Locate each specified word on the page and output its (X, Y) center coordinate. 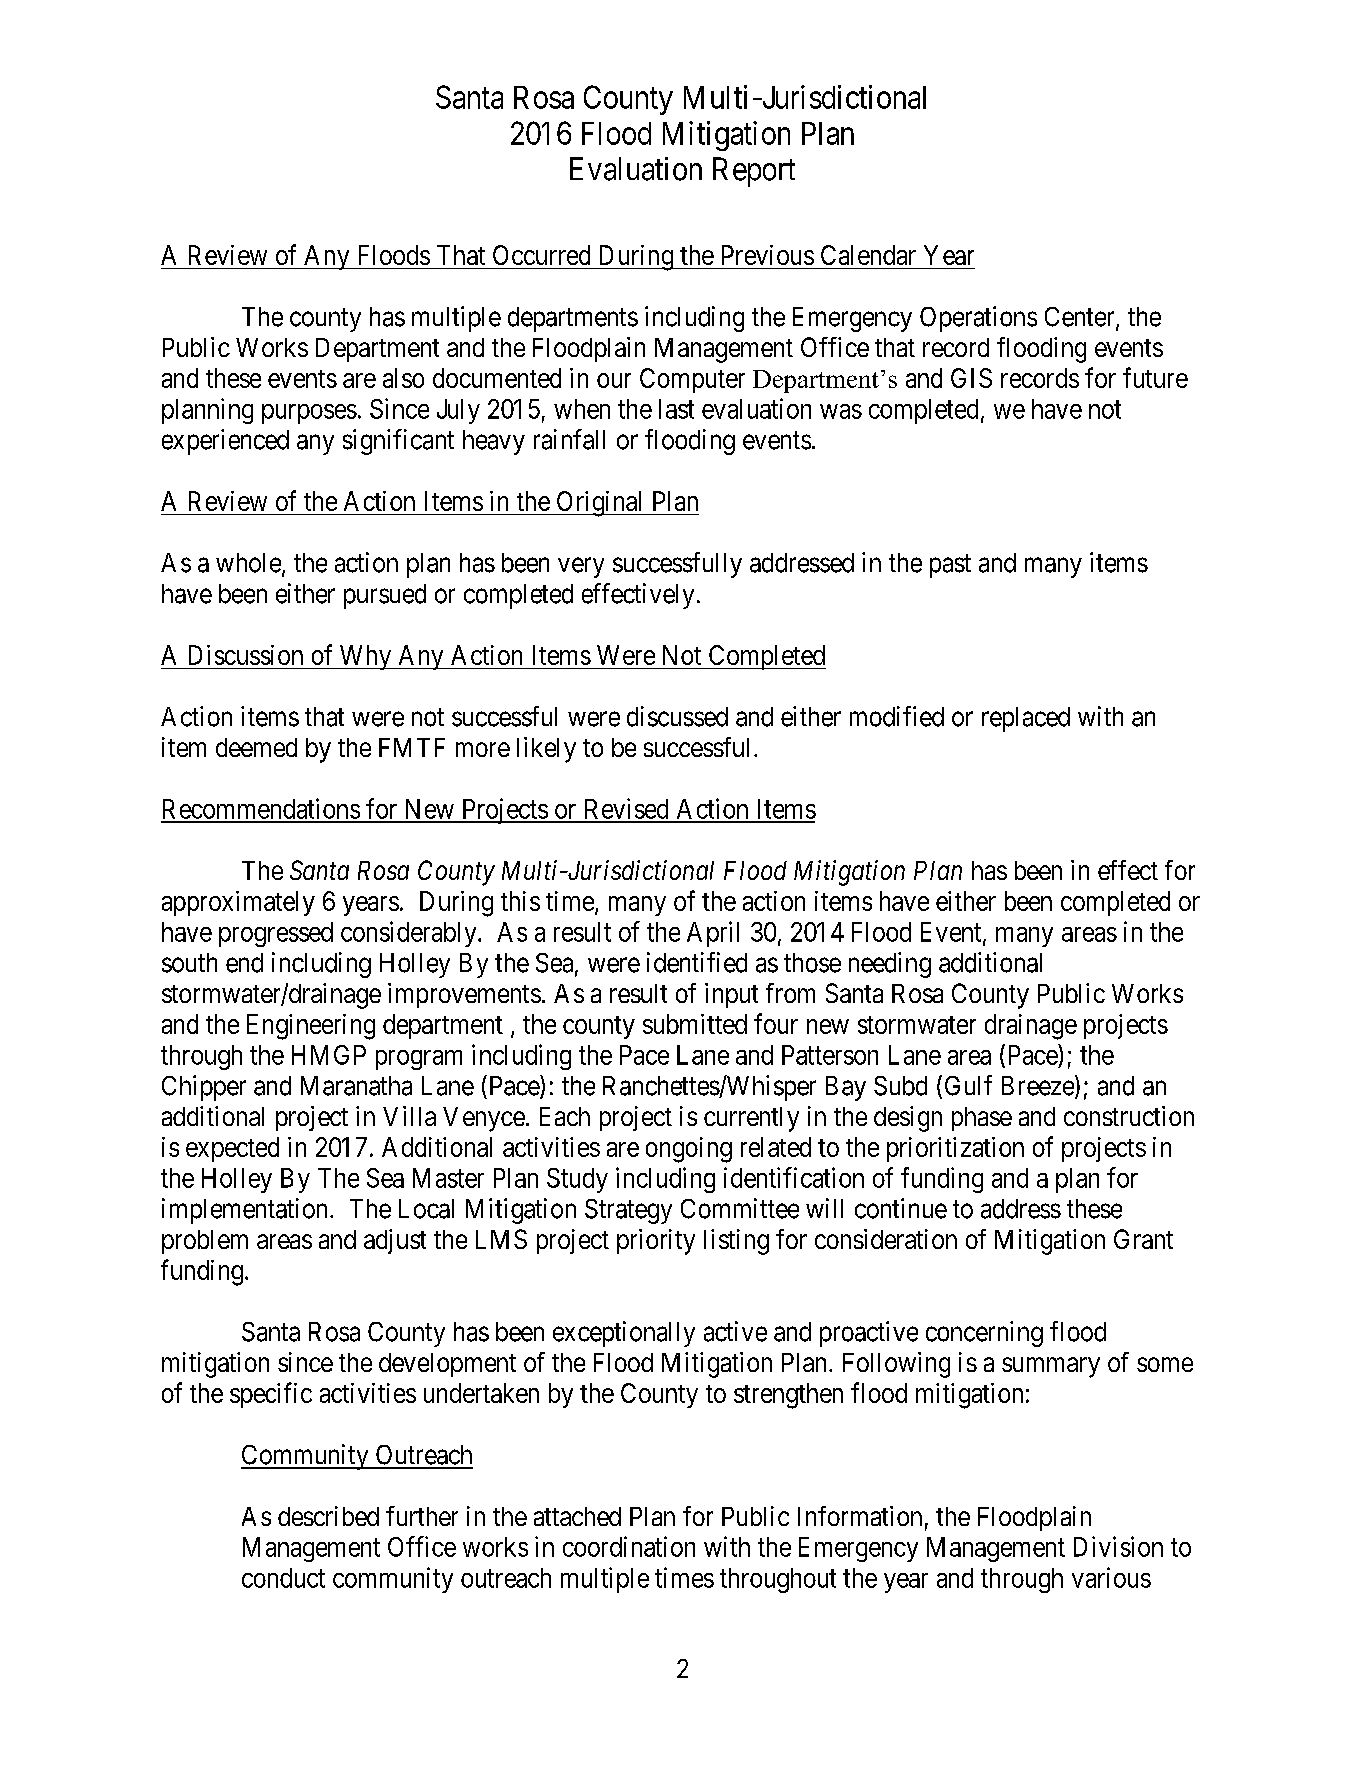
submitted (695, 1024)
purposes (309, 414)
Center (1081, 318)
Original (600, 504)
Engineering (311, 1027)
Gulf (968, 1085)
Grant (1143, 1239)
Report (754, 172)
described (328, 1516)
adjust (395, 1241)
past (950, 566)
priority (656, 1242)
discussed (677, 716)
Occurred (541, 255)
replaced (1026, 719)
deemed (256, 747)
